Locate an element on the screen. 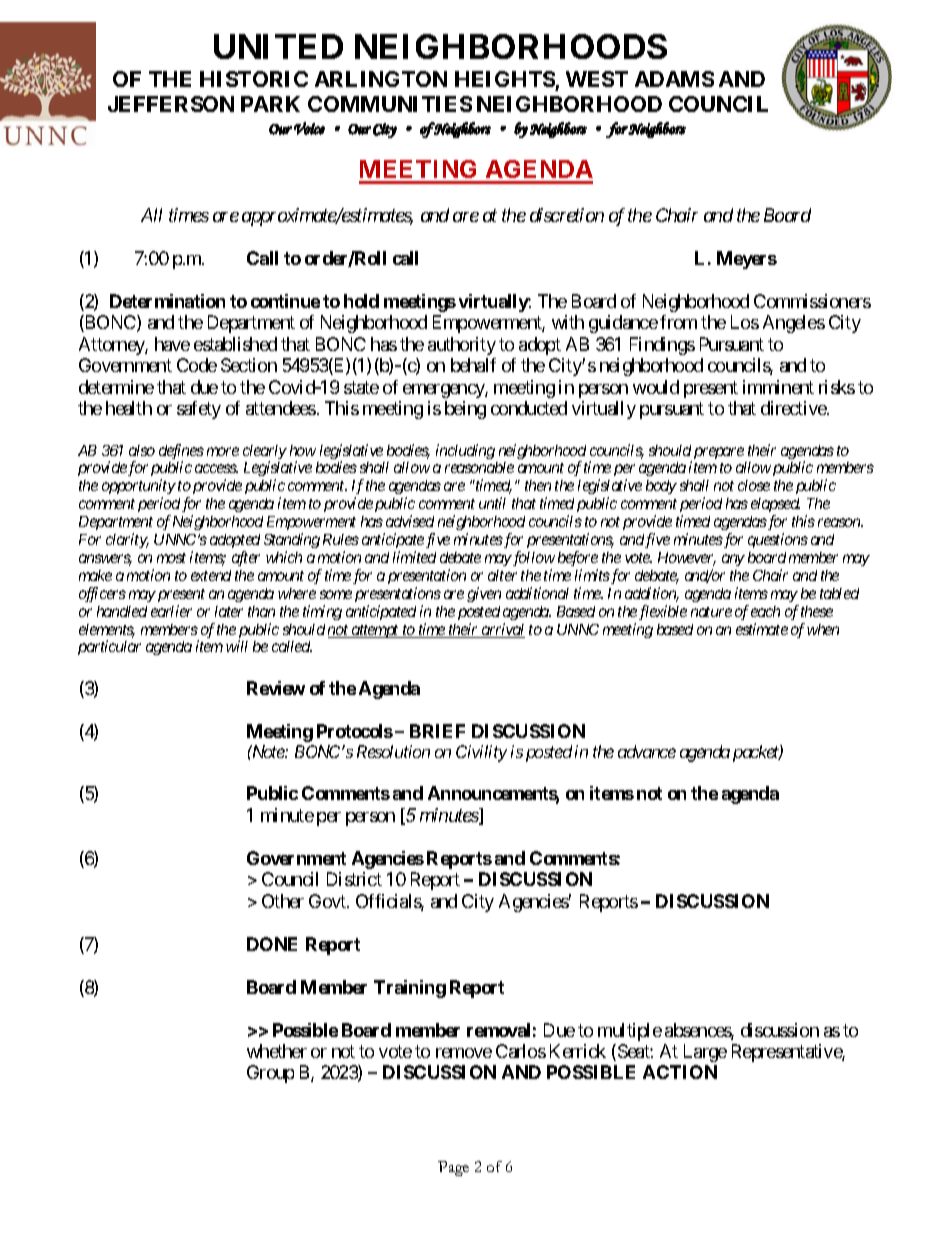 The height and width of the screenshot is (1233, 952). advance is located at coordinates (647, 751).
